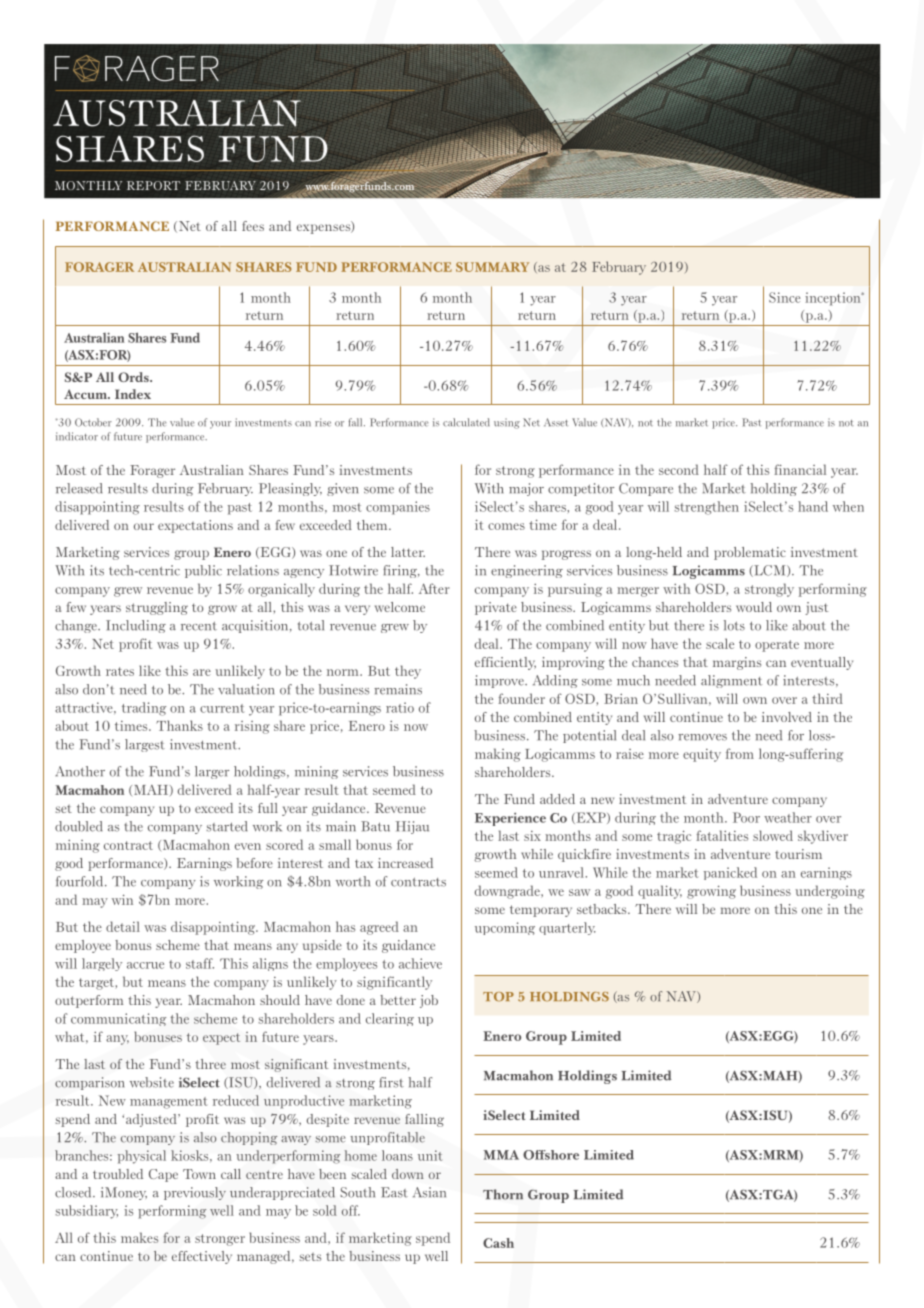 This page has height=1308, width=924. What do you see at coordinates (139, 1237) in the page?
I see `makes` at bounding box center [139, 1237].
